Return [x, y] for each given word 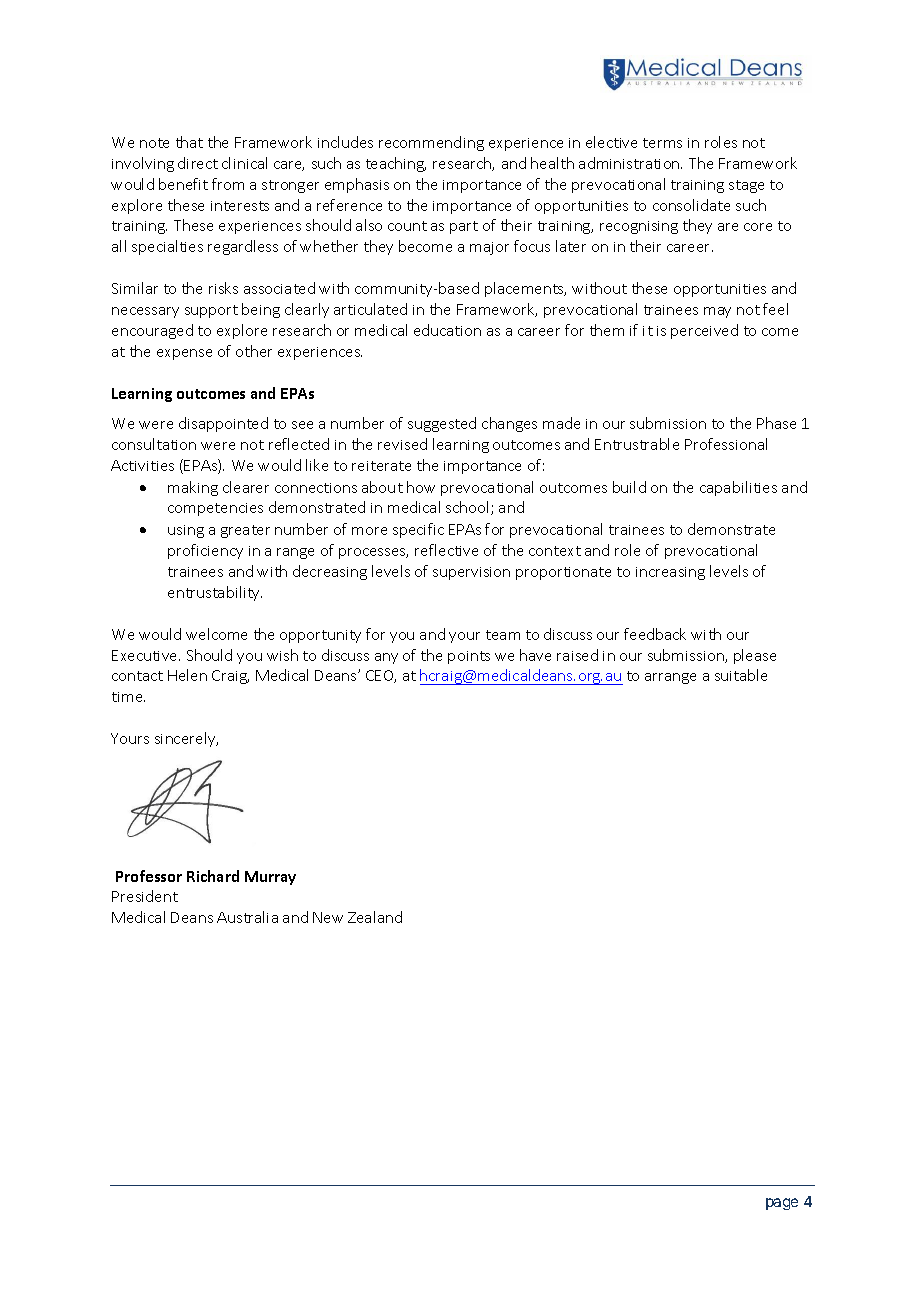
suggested [442, 424]
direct [198, 163]
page [782, 1204]
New [328, 917]
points [469, 657]
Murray [270, 878]
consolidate [691, 205]
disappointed [223, 424]
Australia [247, 917]
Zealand [375, 917]
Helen [187, 675]
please [755, 656]
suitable [741, 675]
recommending [431, 143]
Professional [726, 444]
